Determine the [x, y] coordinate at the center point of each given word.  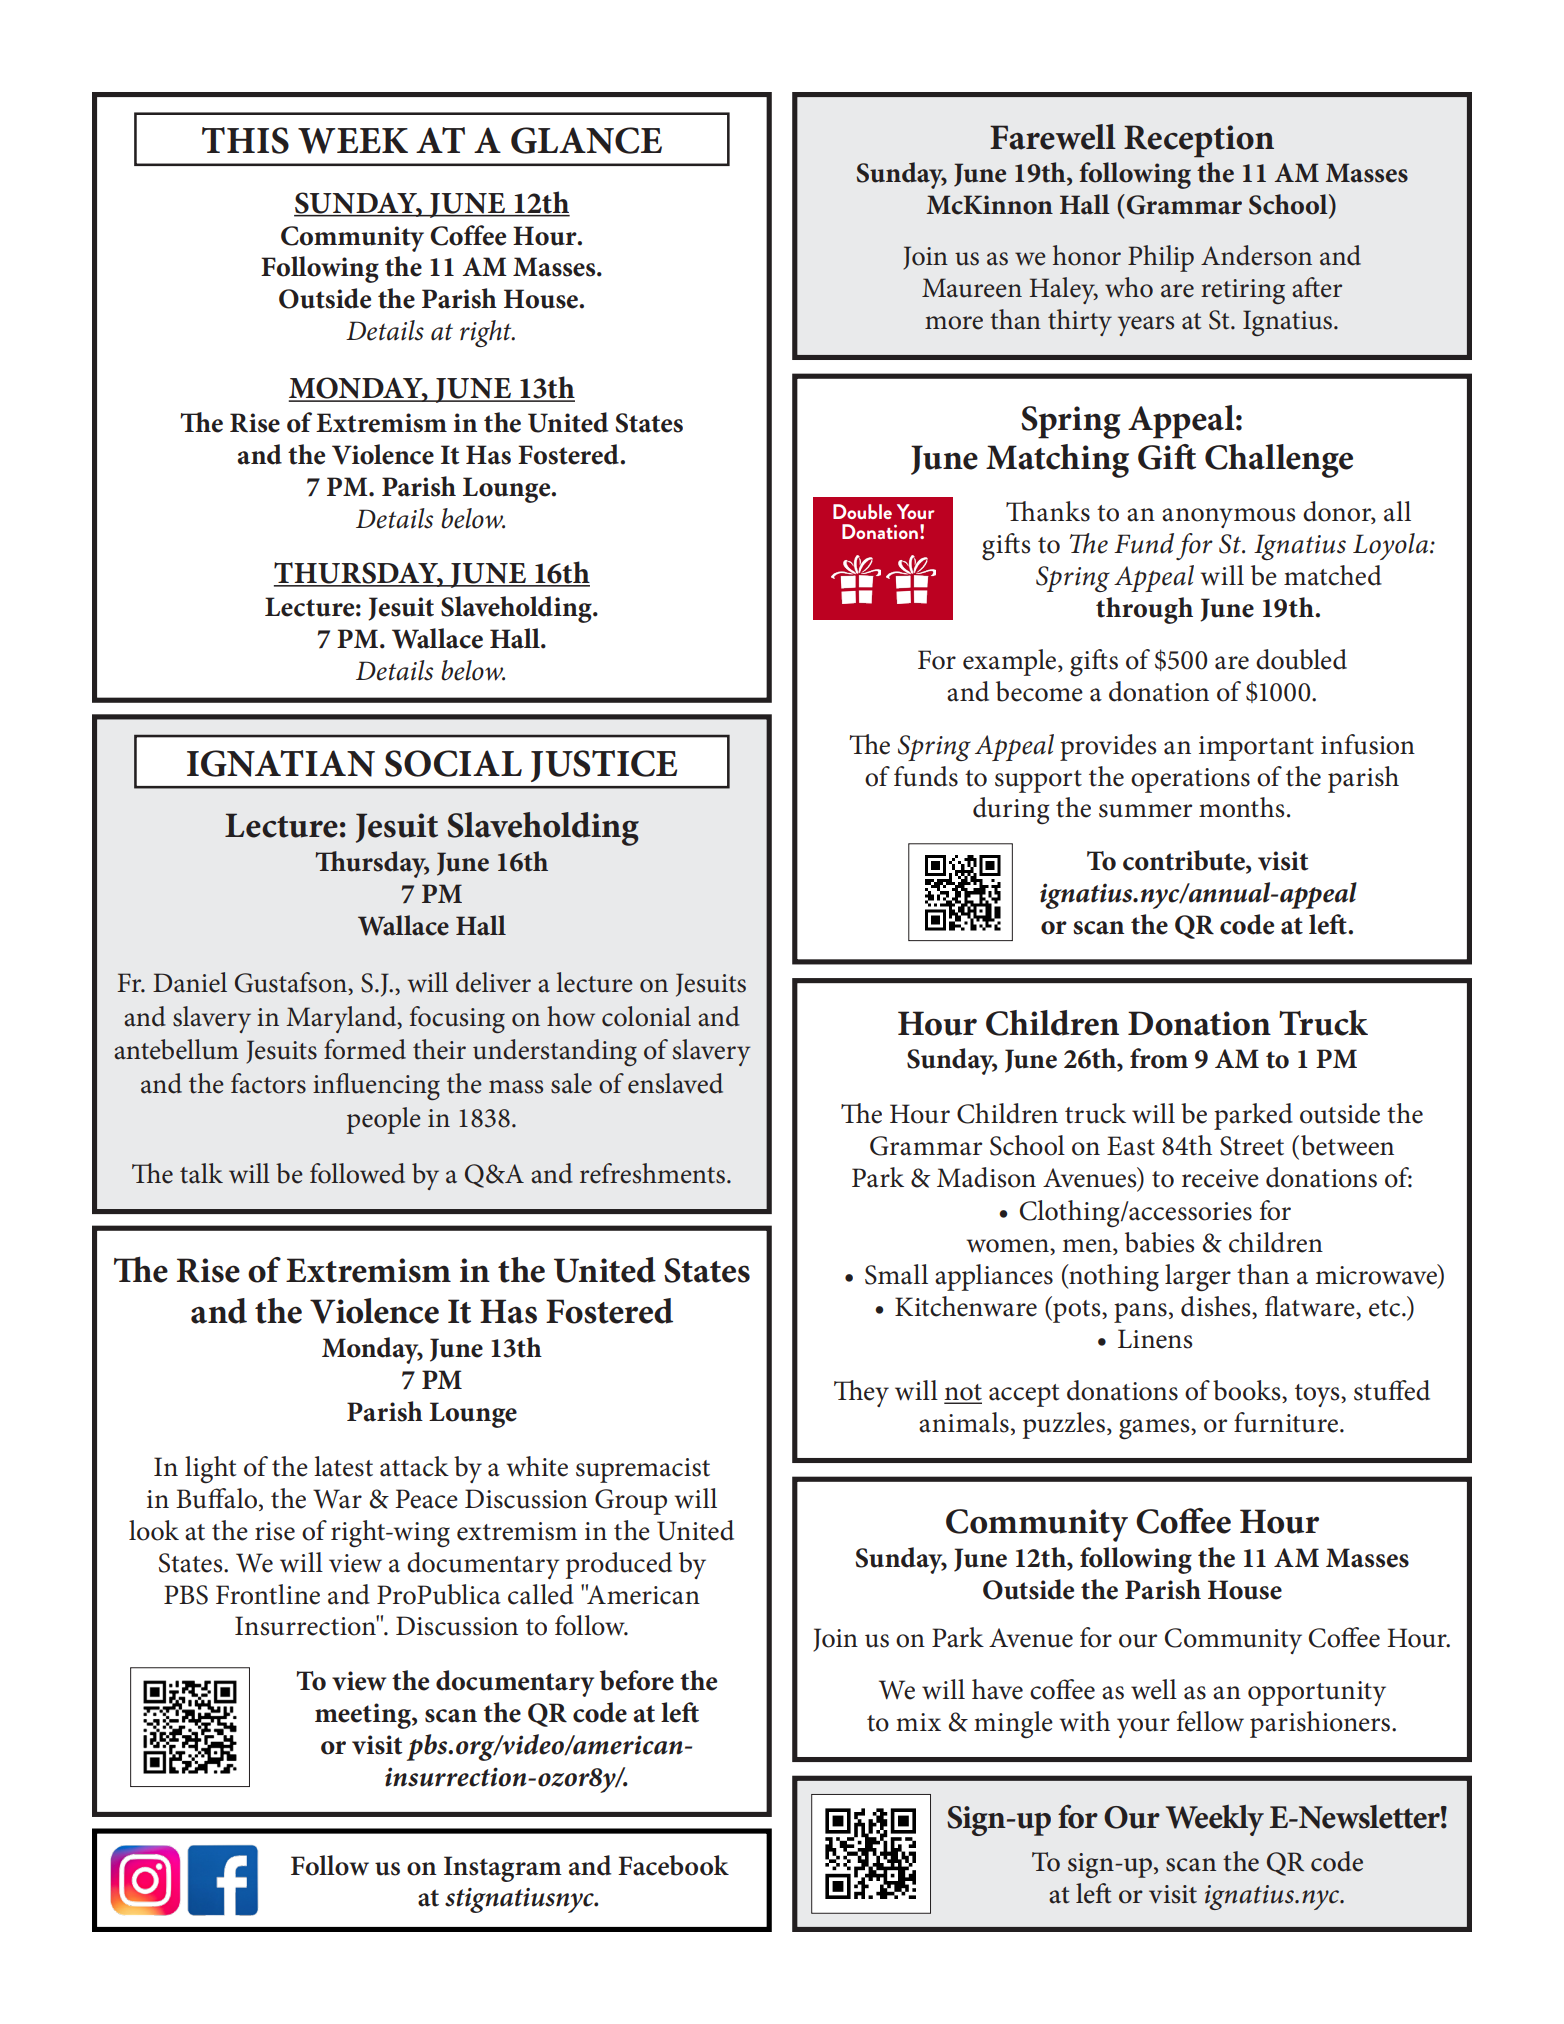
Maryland [342, 1019]
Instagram [503, 1869]
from [1159, 1058]
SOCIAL [453, 763]
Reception [1199, 141]
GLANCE [586, 140]
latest [343, 1466]
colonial [646, 1016]
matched [1333, 575]
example [1011, 662]
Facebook [673, 1865]
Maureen [972, 288]
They [861, 1393]
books [1248, 1391]
